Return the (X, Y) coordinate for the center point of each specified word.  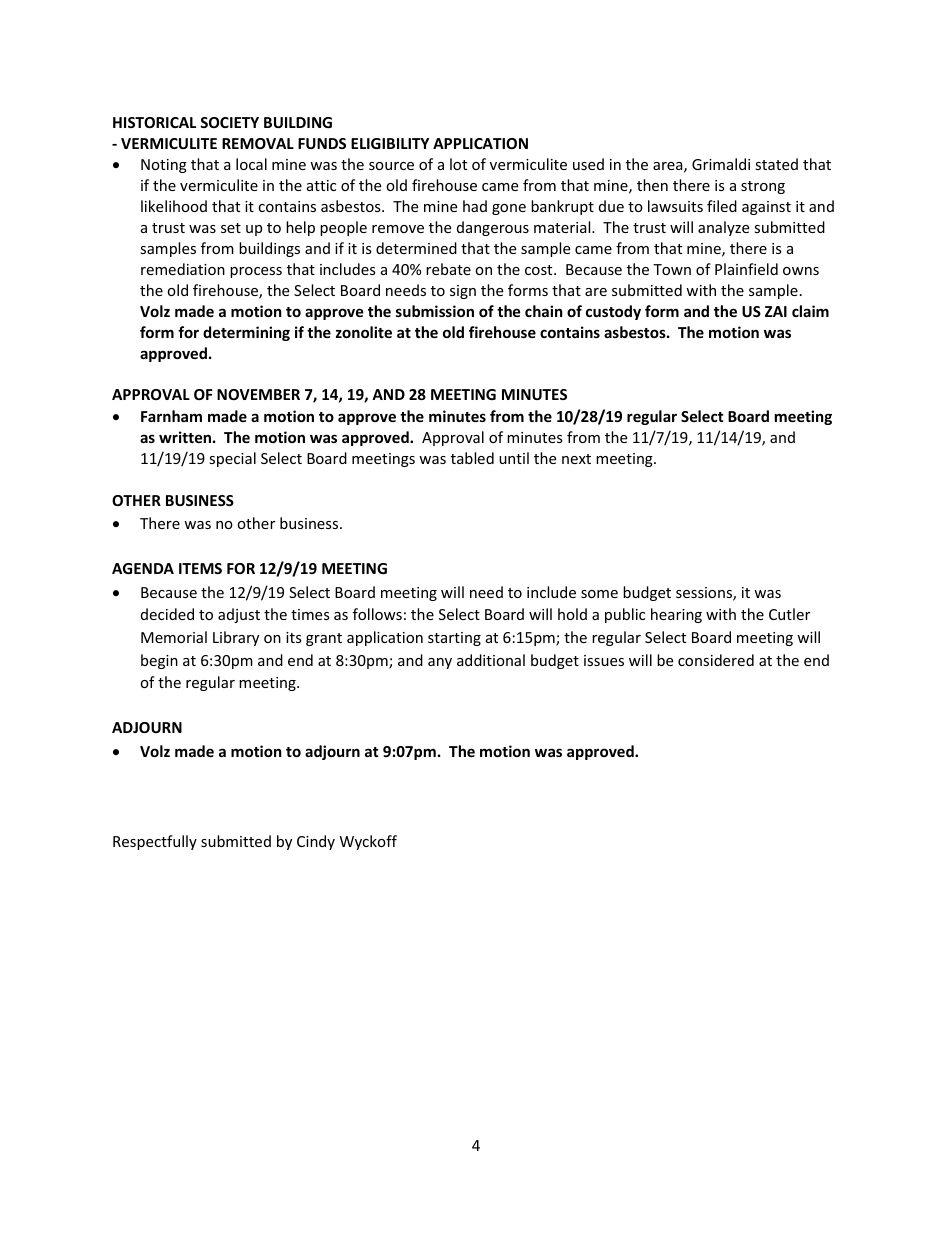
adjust (239, 615)
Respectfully (155, 842)
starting (454, 639)
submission (435, 311)
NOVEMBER (258, 394)
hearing (676, 615)
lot (458, 164)
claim (810, 311)
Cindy (316, 842)
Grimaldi (721, 164)
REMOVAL (258, 143)
